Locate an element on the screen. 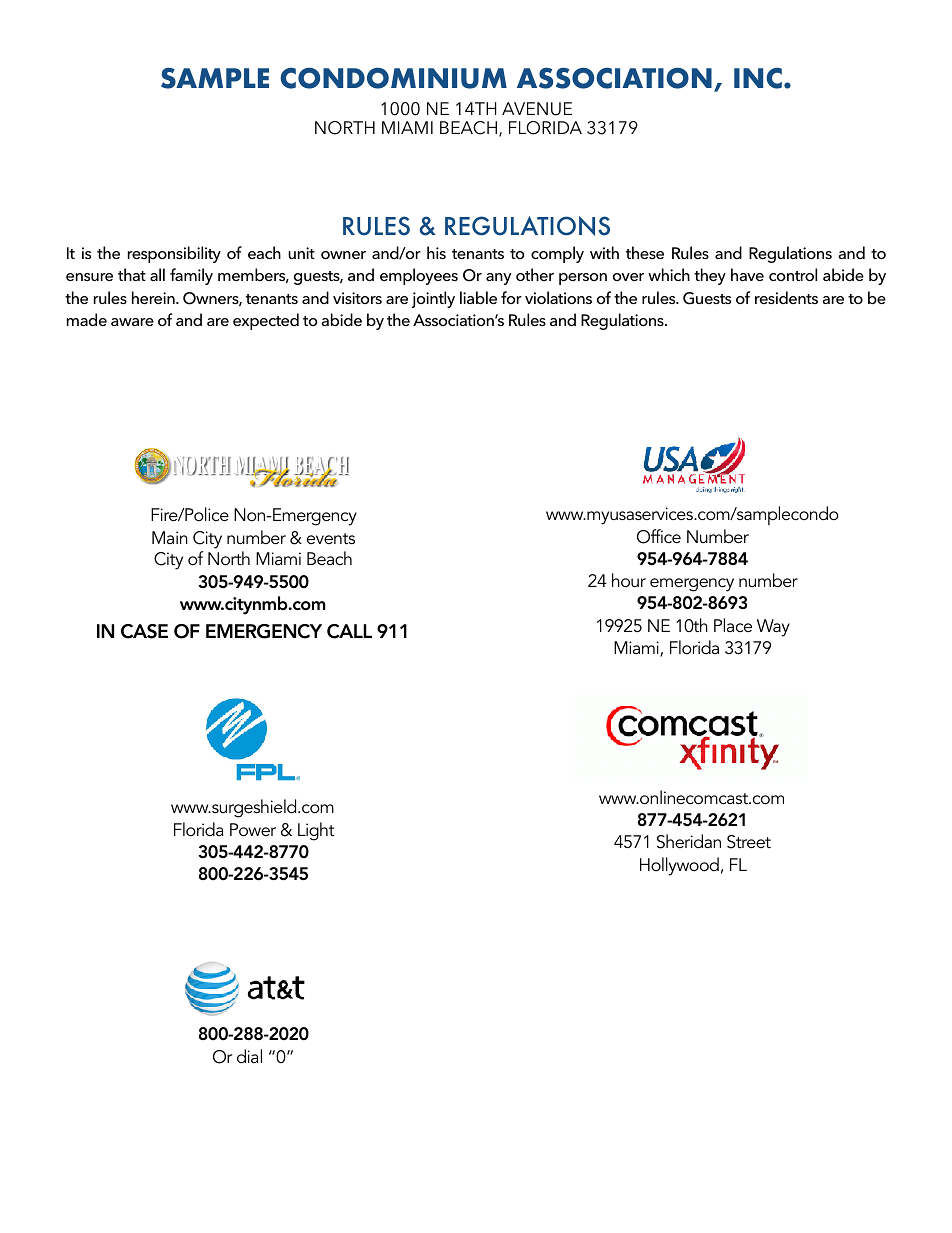 This screenshot has width=952, height=1233. Office is located at coordinates (659, 536).
